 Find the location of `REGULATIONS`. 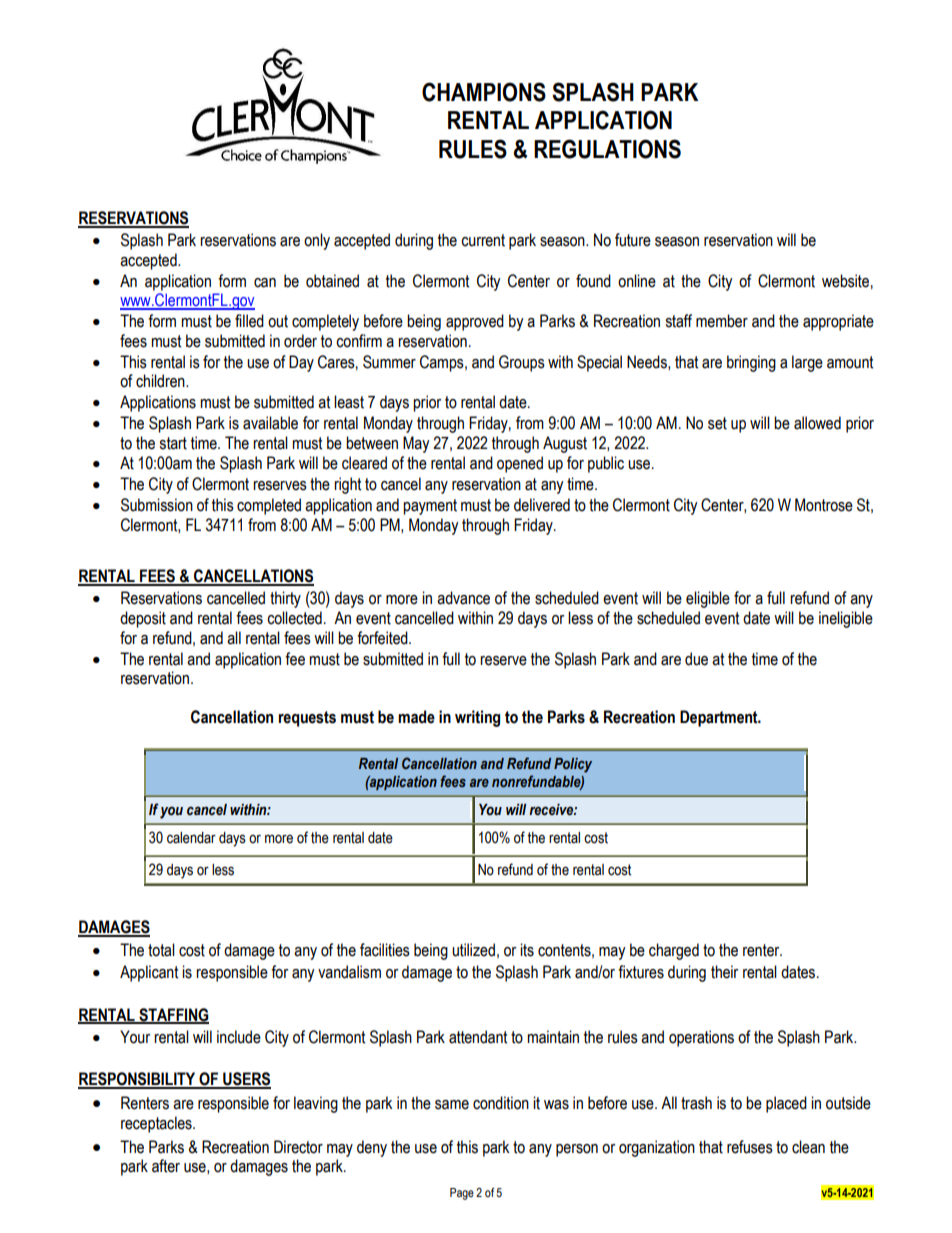

REGULATIONS is located at coordinates (607, 149).
